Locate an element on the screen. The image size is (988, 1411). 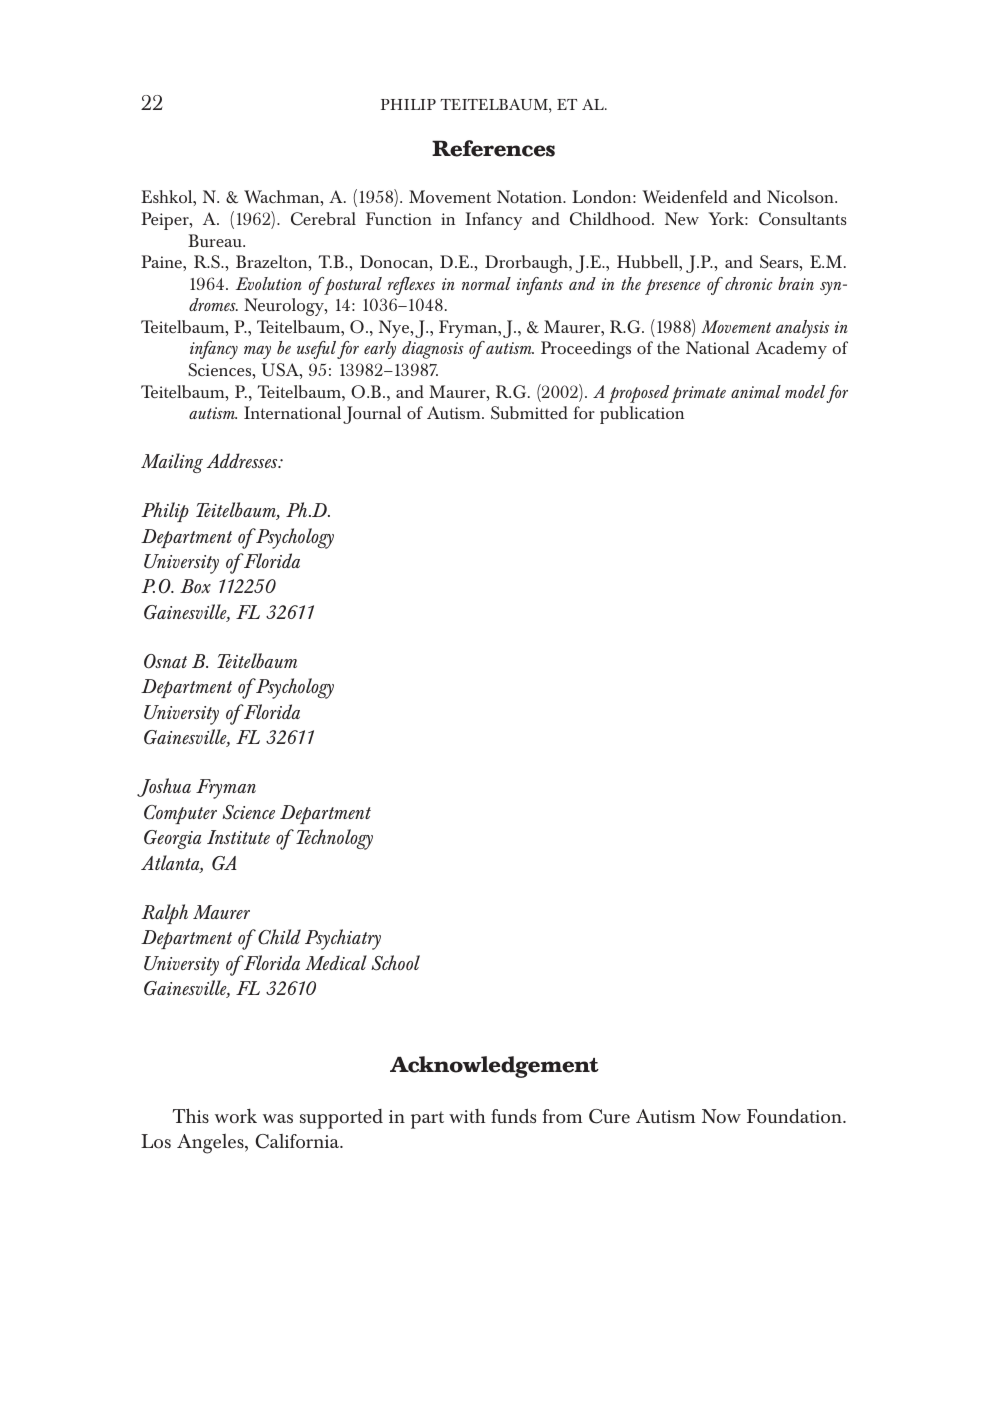
Submitted is located at coordinates (529, 413).
